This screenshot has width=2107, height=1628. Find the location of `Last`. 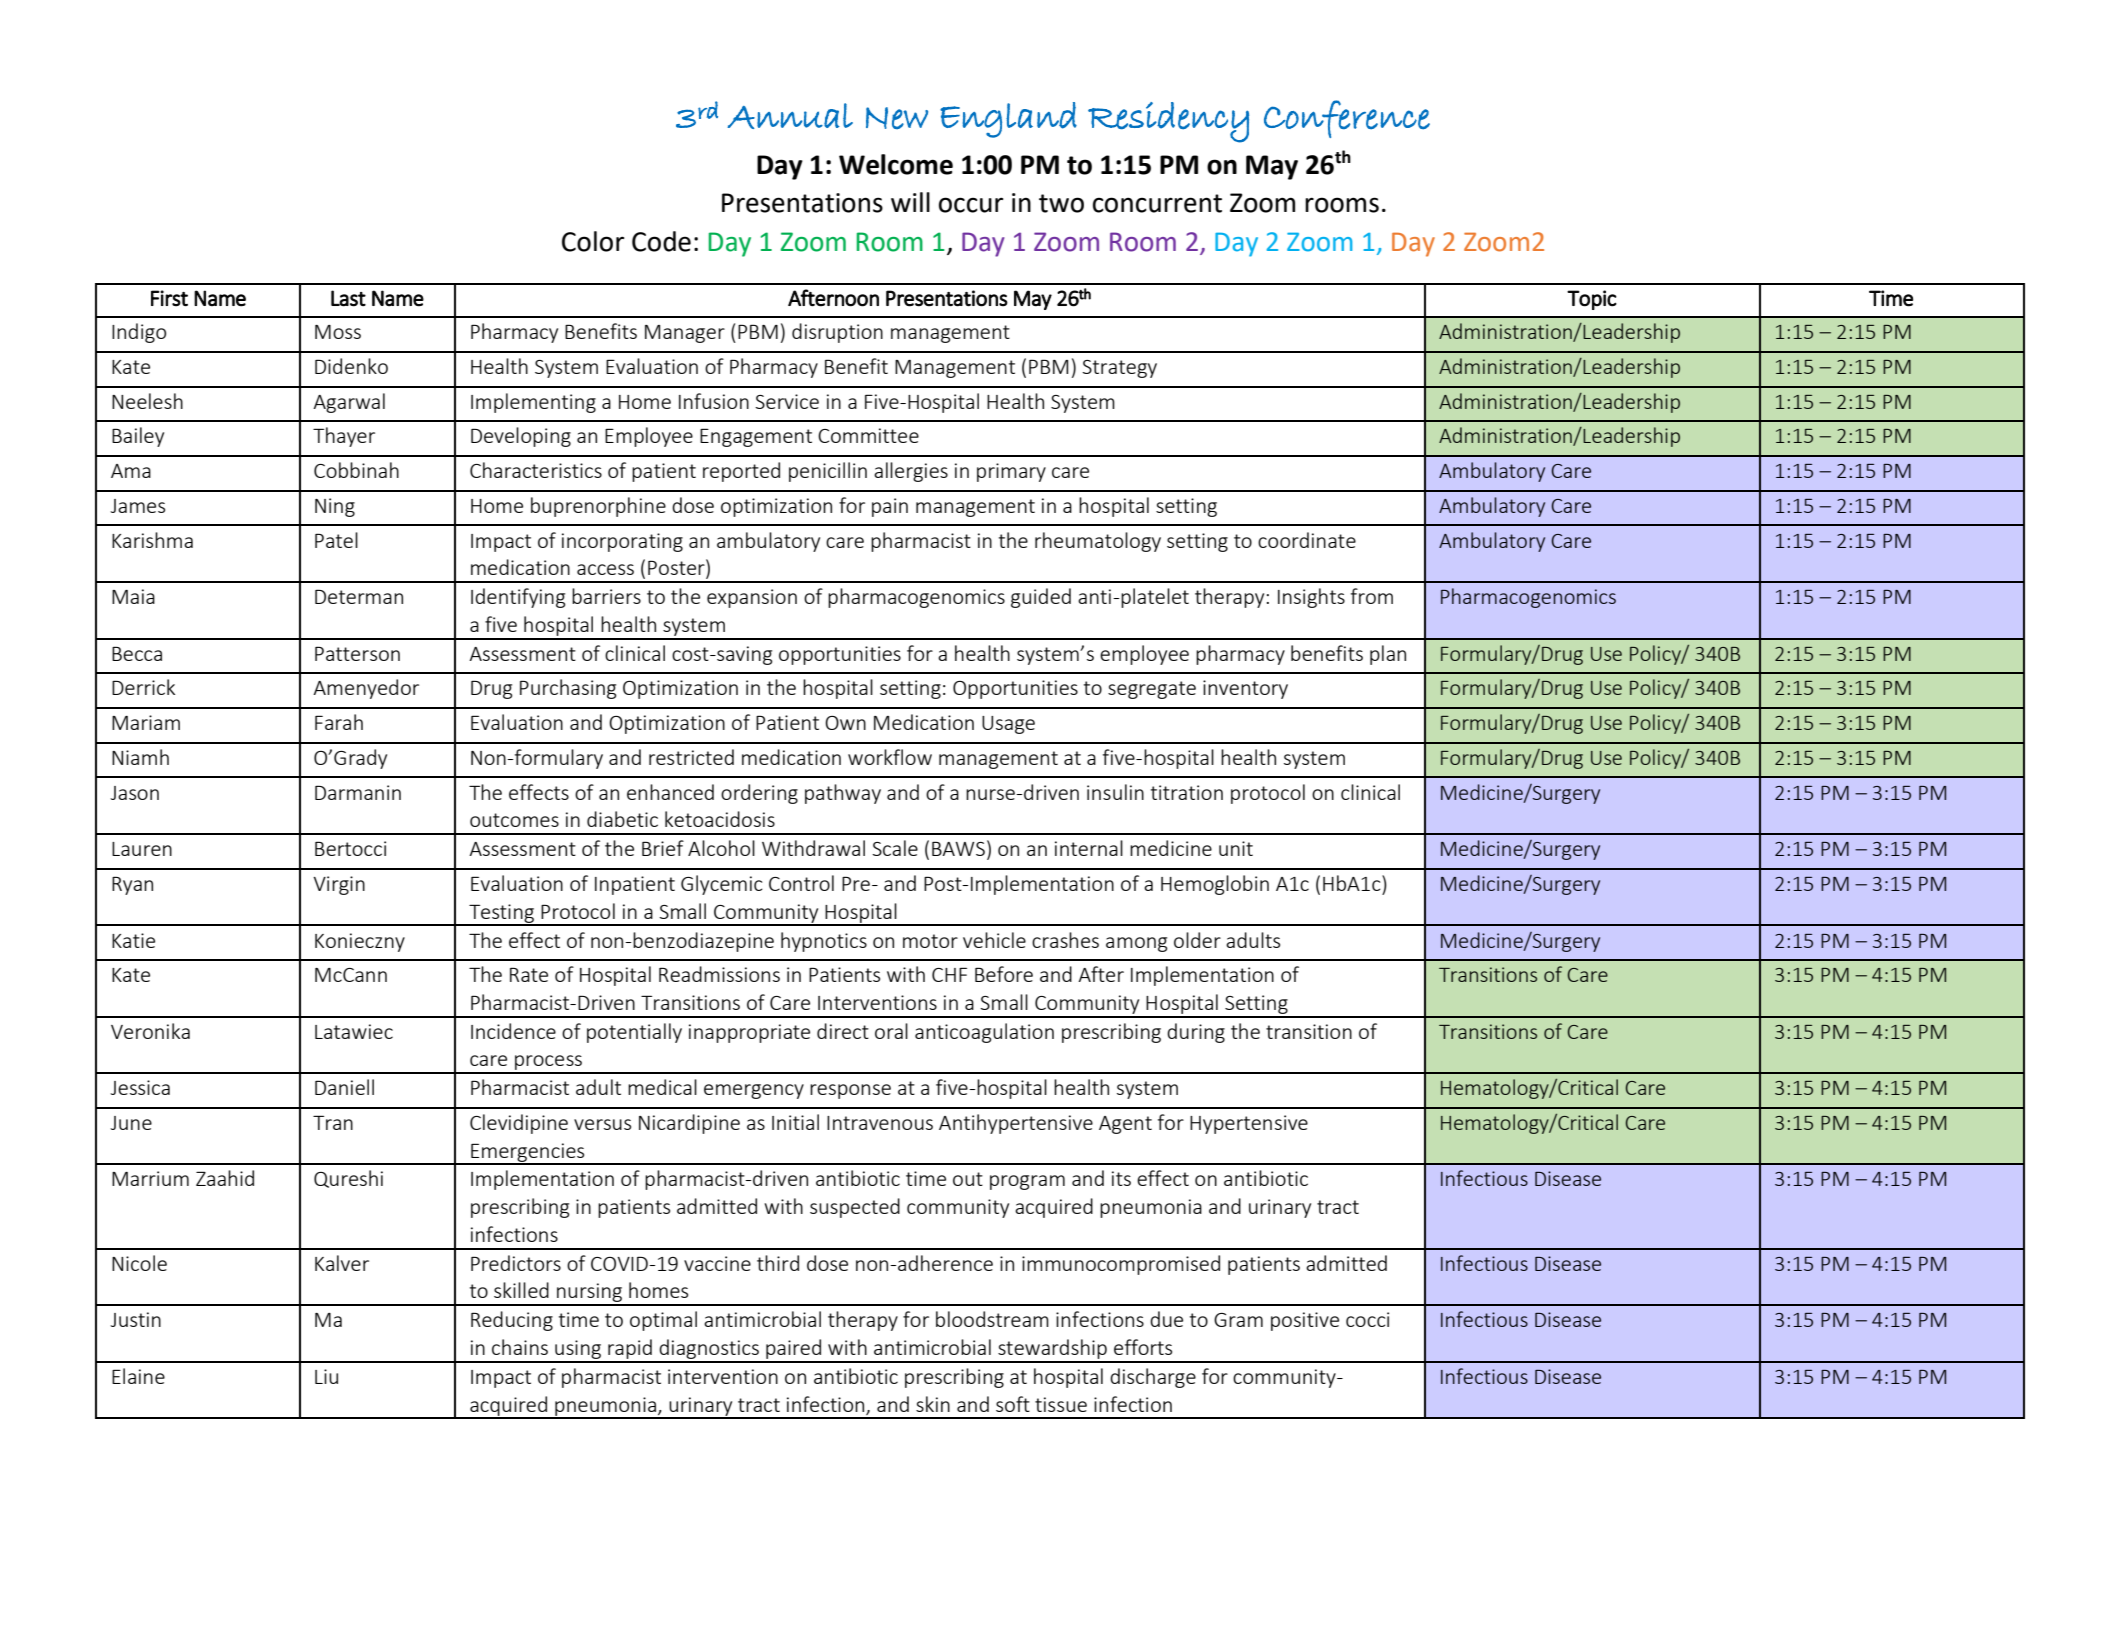

Last is located at coordinates (348, 298).
